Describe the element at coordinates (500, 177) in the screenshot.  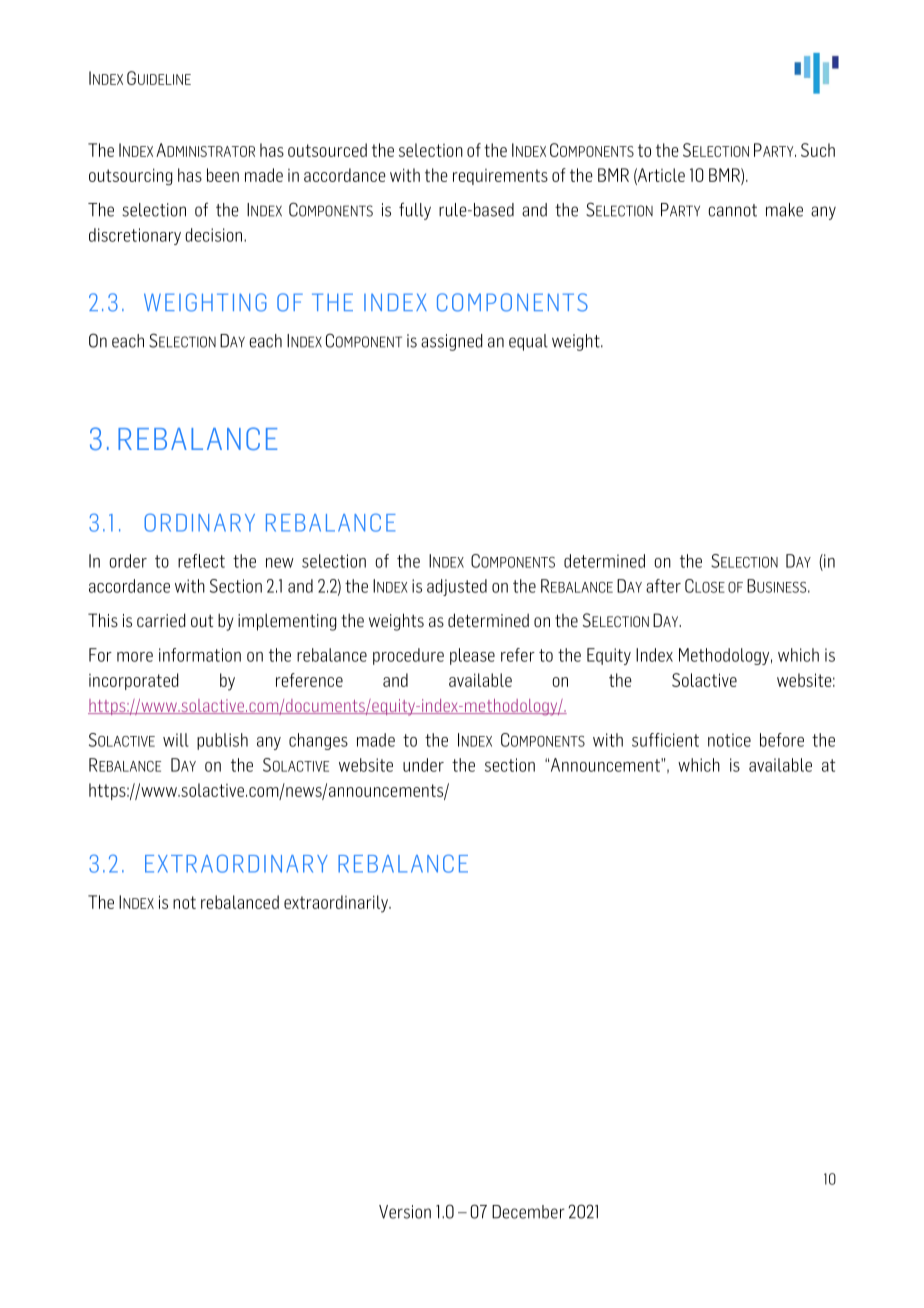
I see `requirements` at that location.
